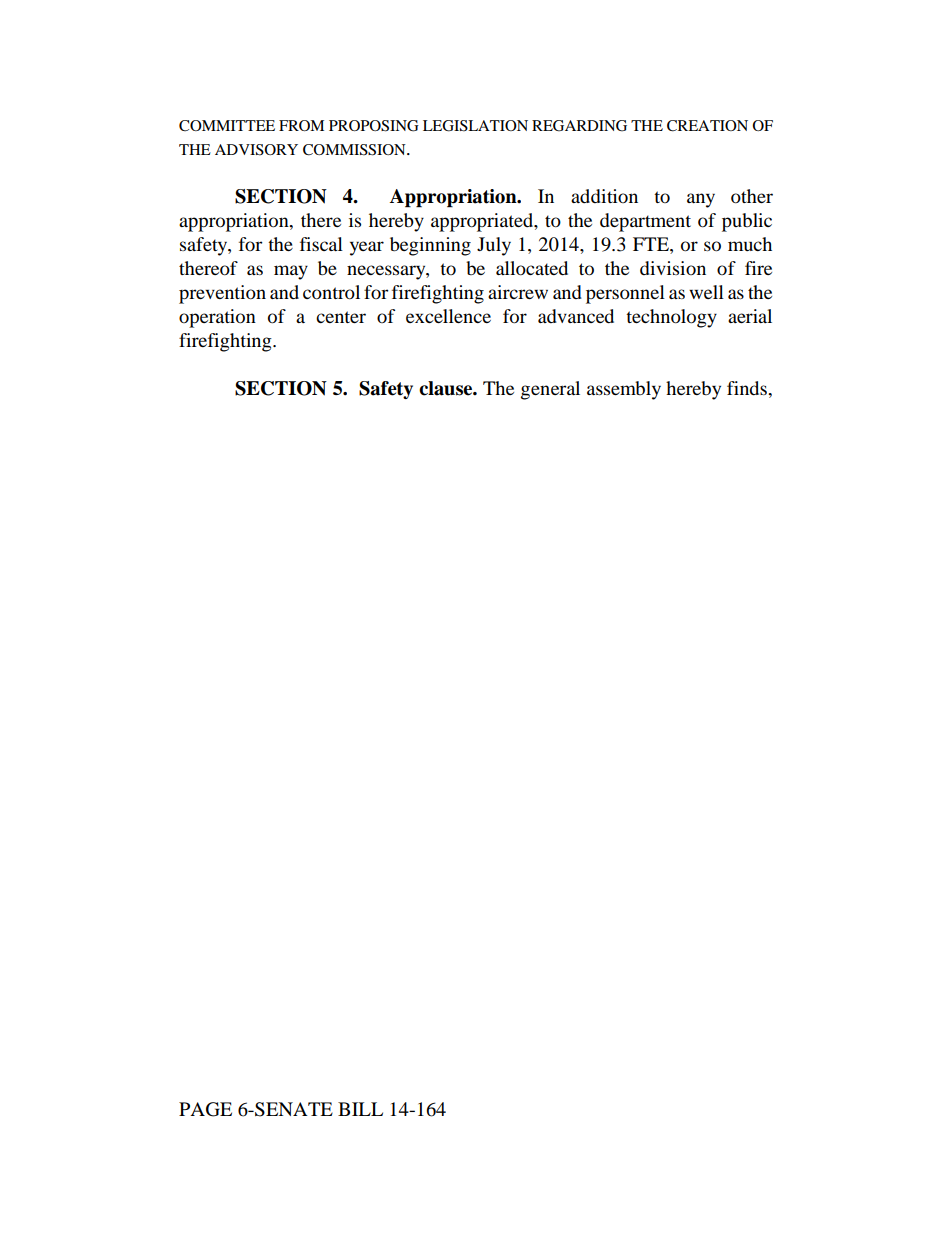 The height and width of the screenshot is (1233, 952). What do you see at coordinates (341, 317) in the screenshot?
I see `center` at bounding box center [341, 317].
